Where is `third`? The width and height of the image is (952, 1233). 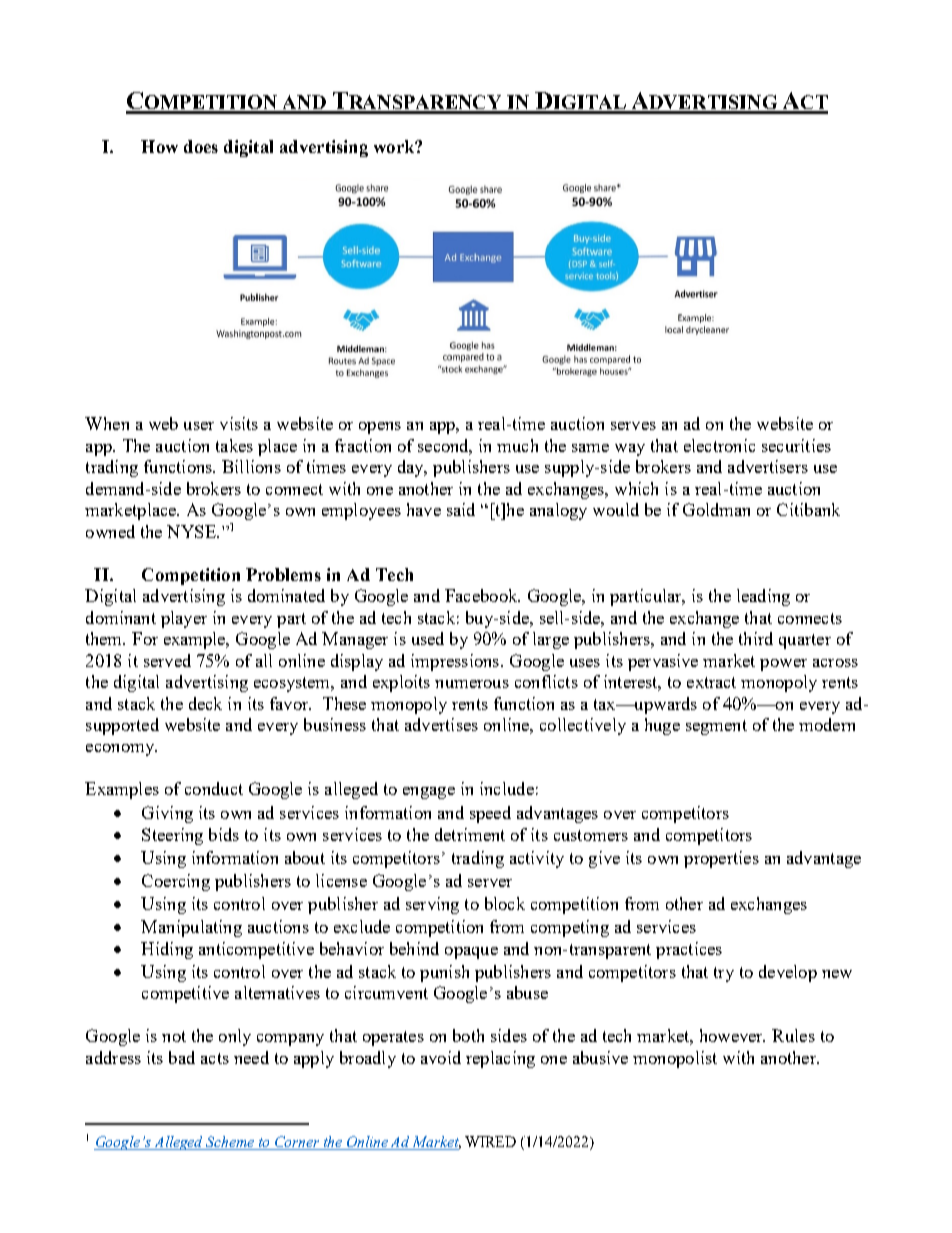 third is located at coordinates (756, 638).
